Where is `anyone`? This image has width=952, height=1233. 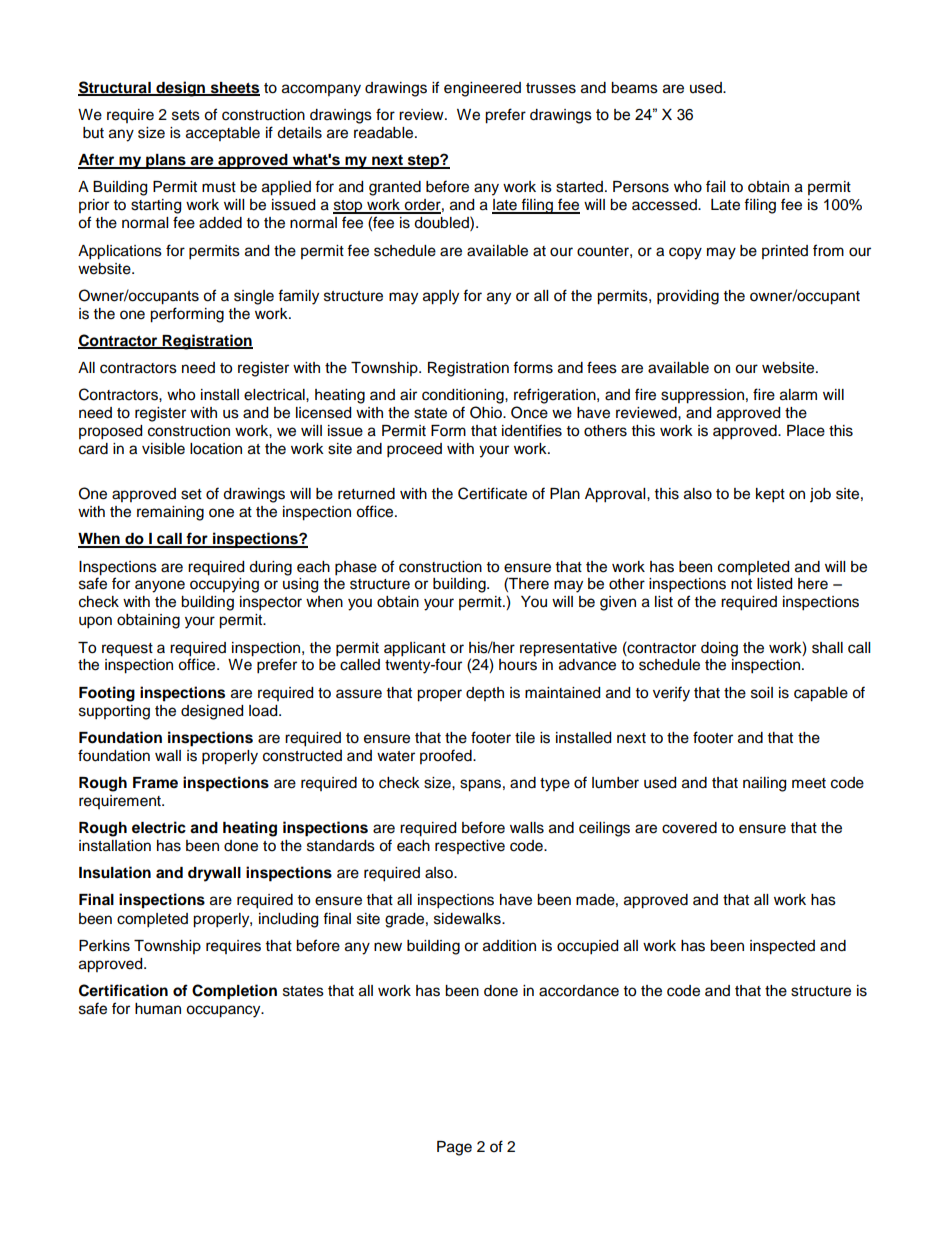
anyone is located at coordinates (160, 586).
